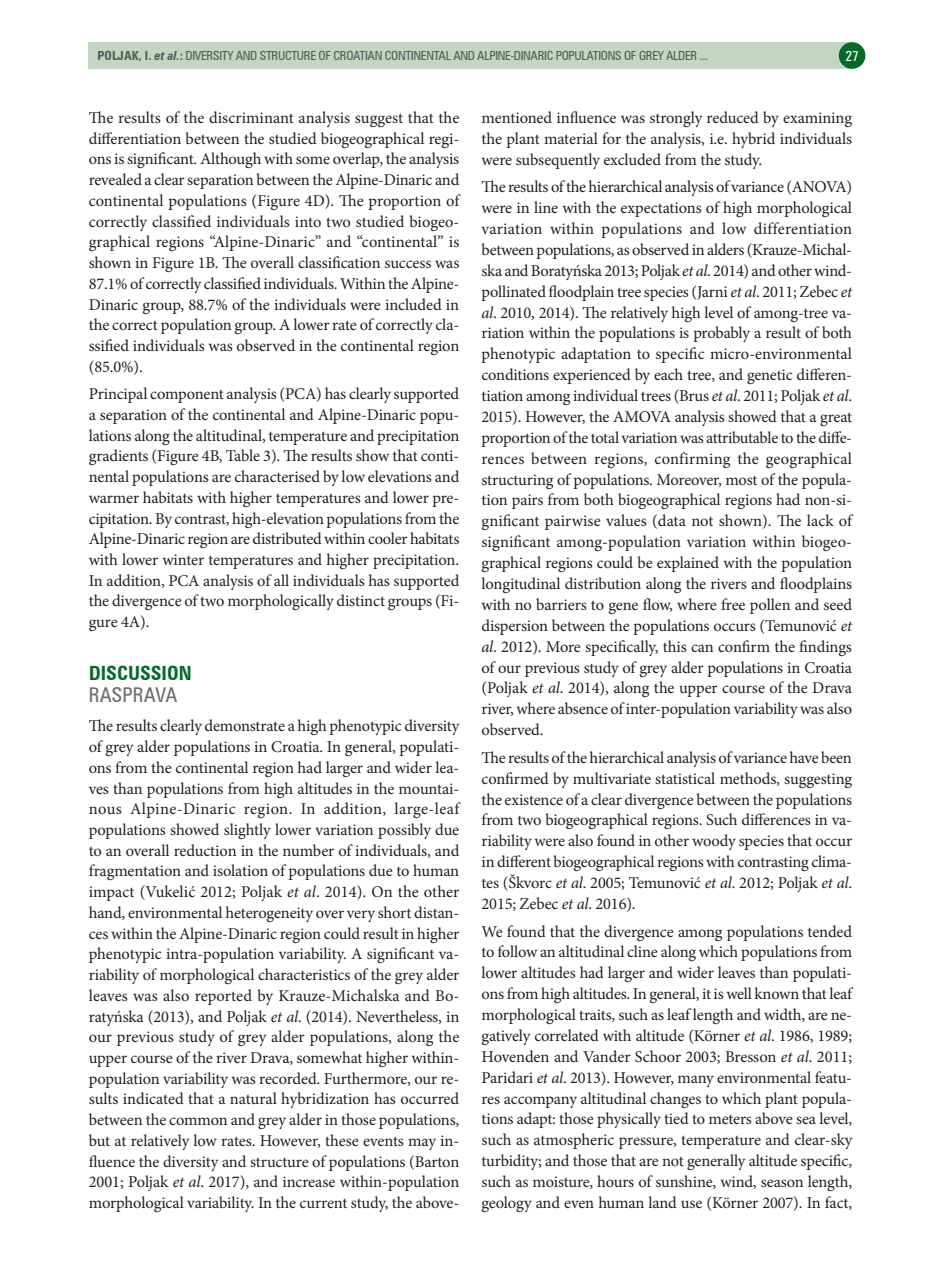 Image resolution: width=932 pixels, height=1288 pixels. Describe the element at coordinates (198, 1121) in the page. I see `common` at that location.
